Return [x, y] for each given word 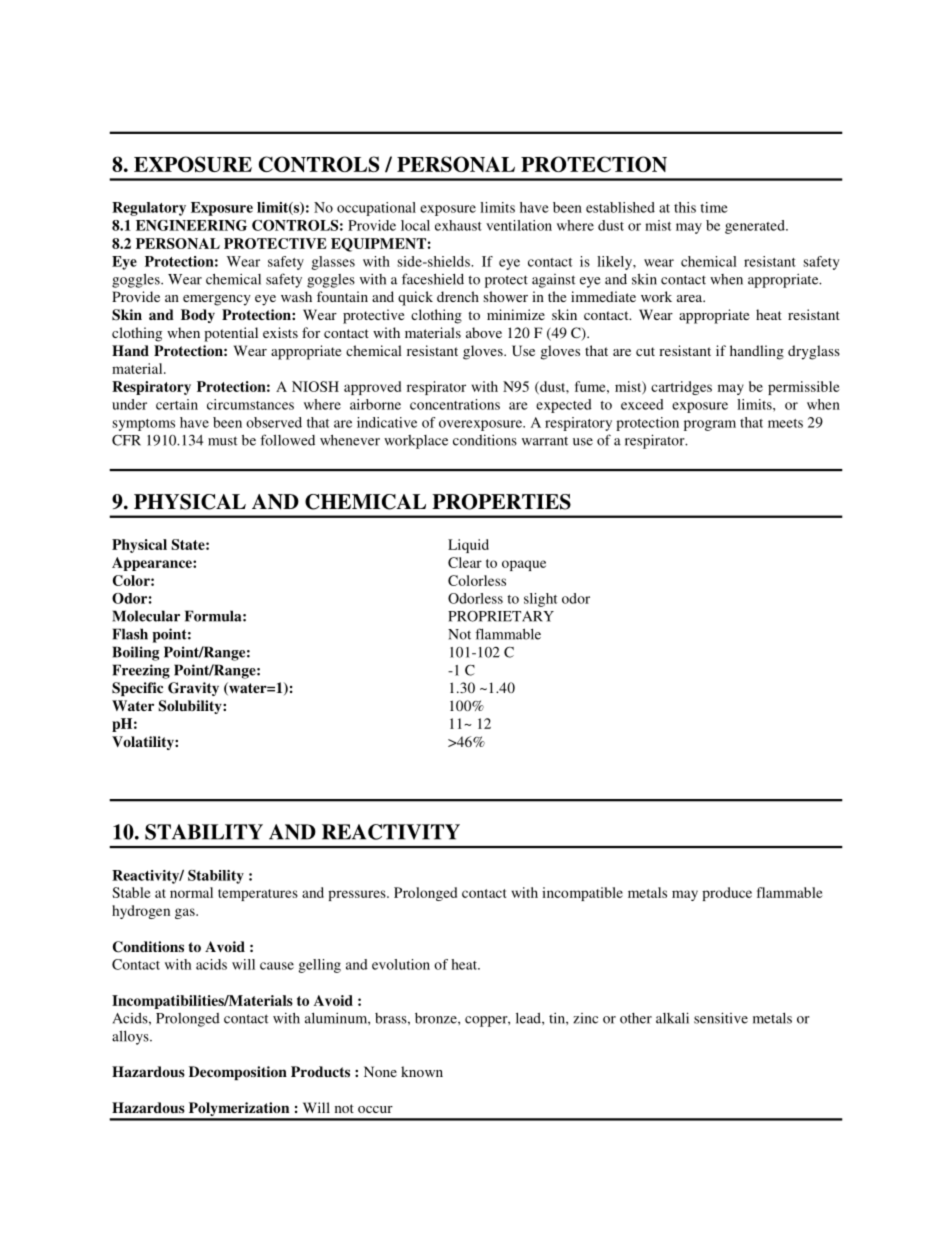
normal [191, 892]
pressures [358, 895]
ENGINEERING [191, 225]
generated [756, 227]
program [710, 425]
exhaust [458, 225]
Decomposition [238, 1073]
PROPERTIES [501, 502]
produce [727, 894]
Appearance [153, 564]
